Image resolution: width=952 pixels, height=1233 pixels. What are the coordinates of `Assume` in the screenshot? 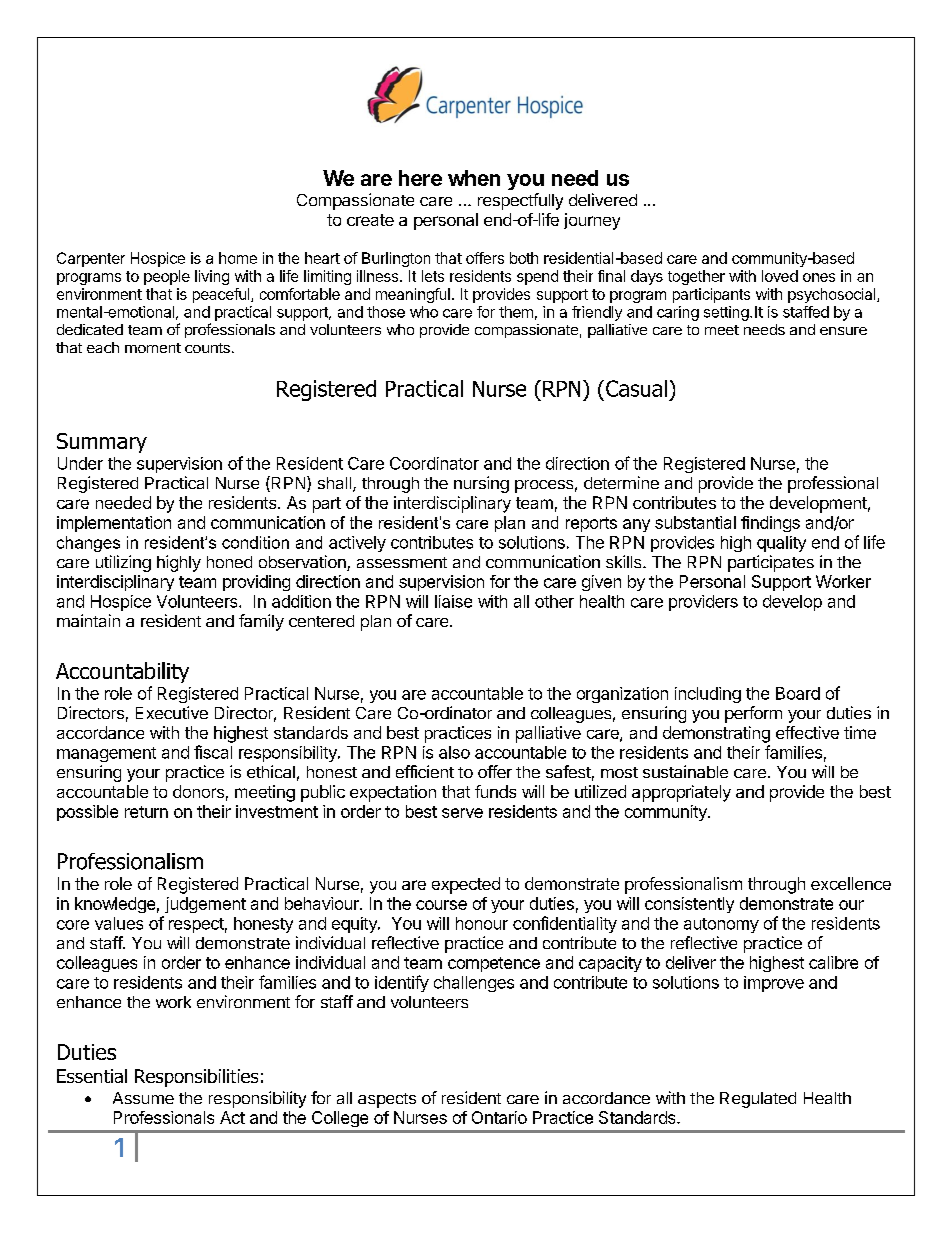 It's located at (143, 1098).
